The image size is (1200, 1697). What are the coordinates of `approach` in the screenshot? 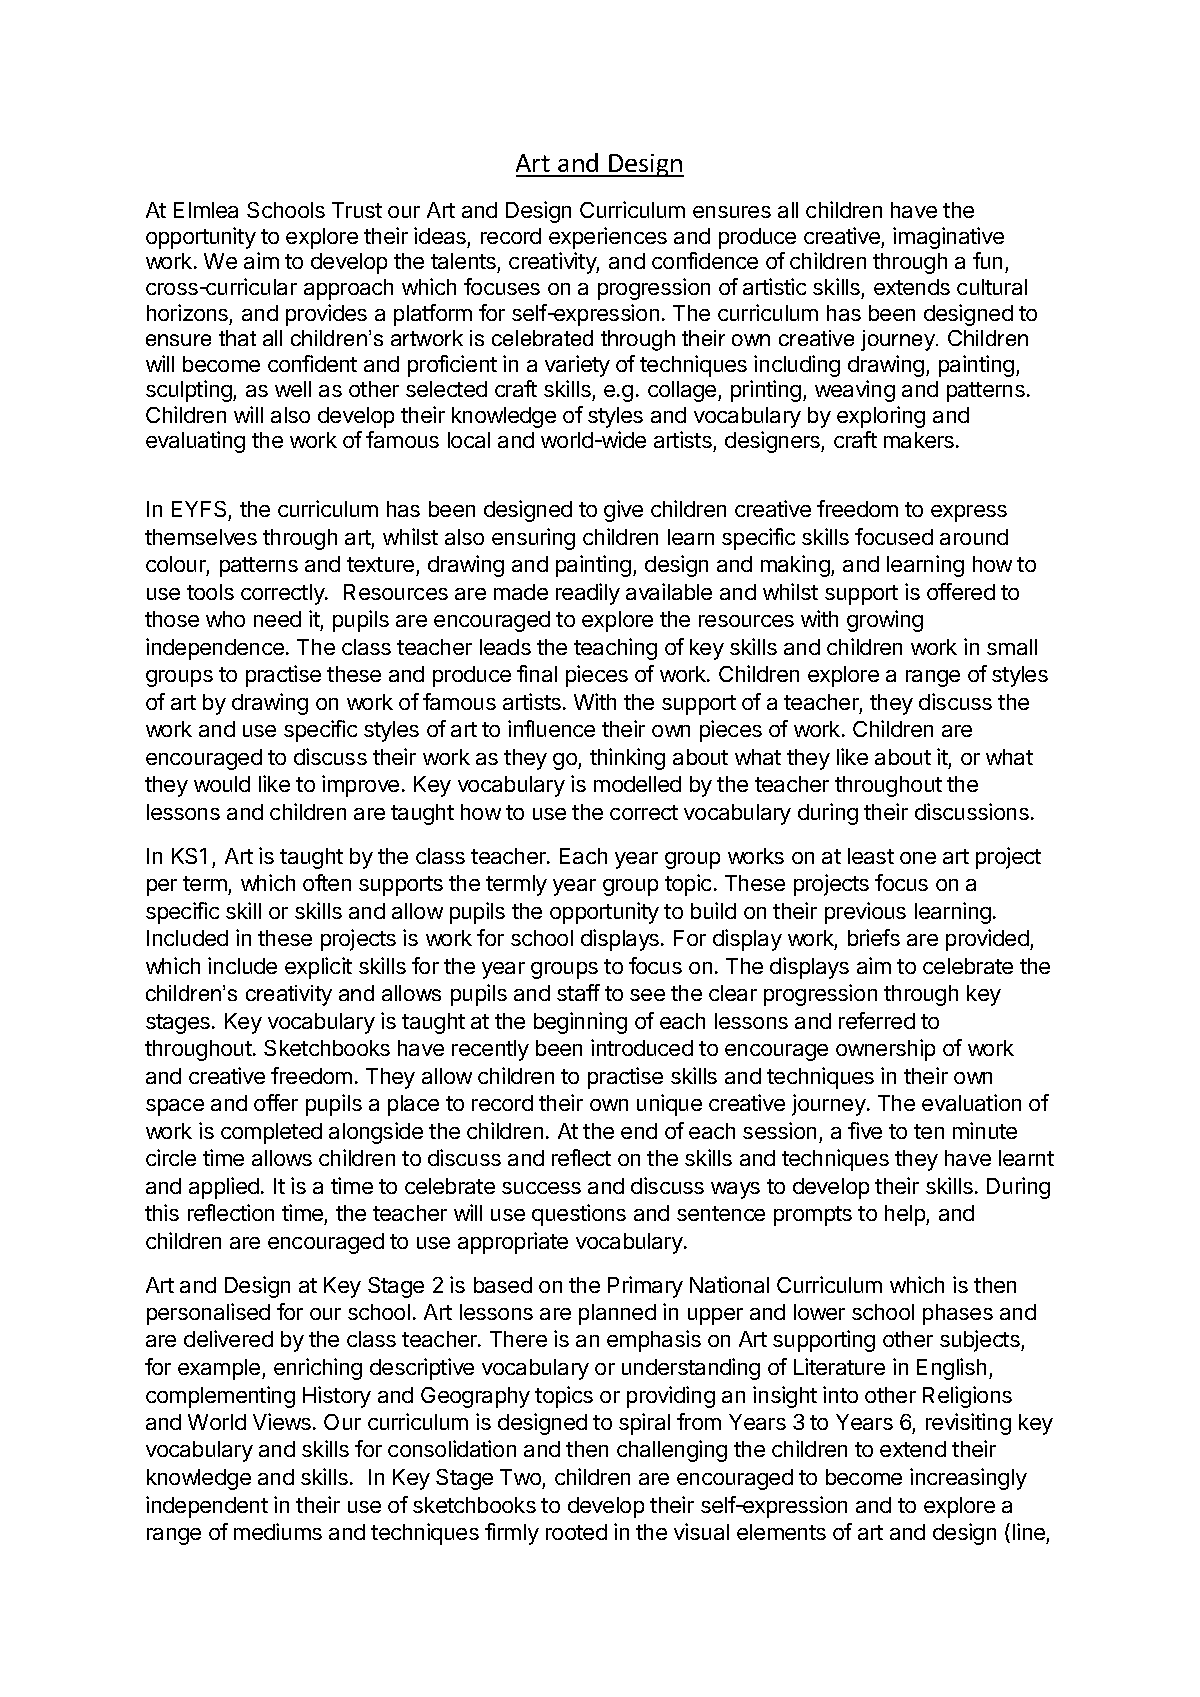 It's located at (348, 289).
